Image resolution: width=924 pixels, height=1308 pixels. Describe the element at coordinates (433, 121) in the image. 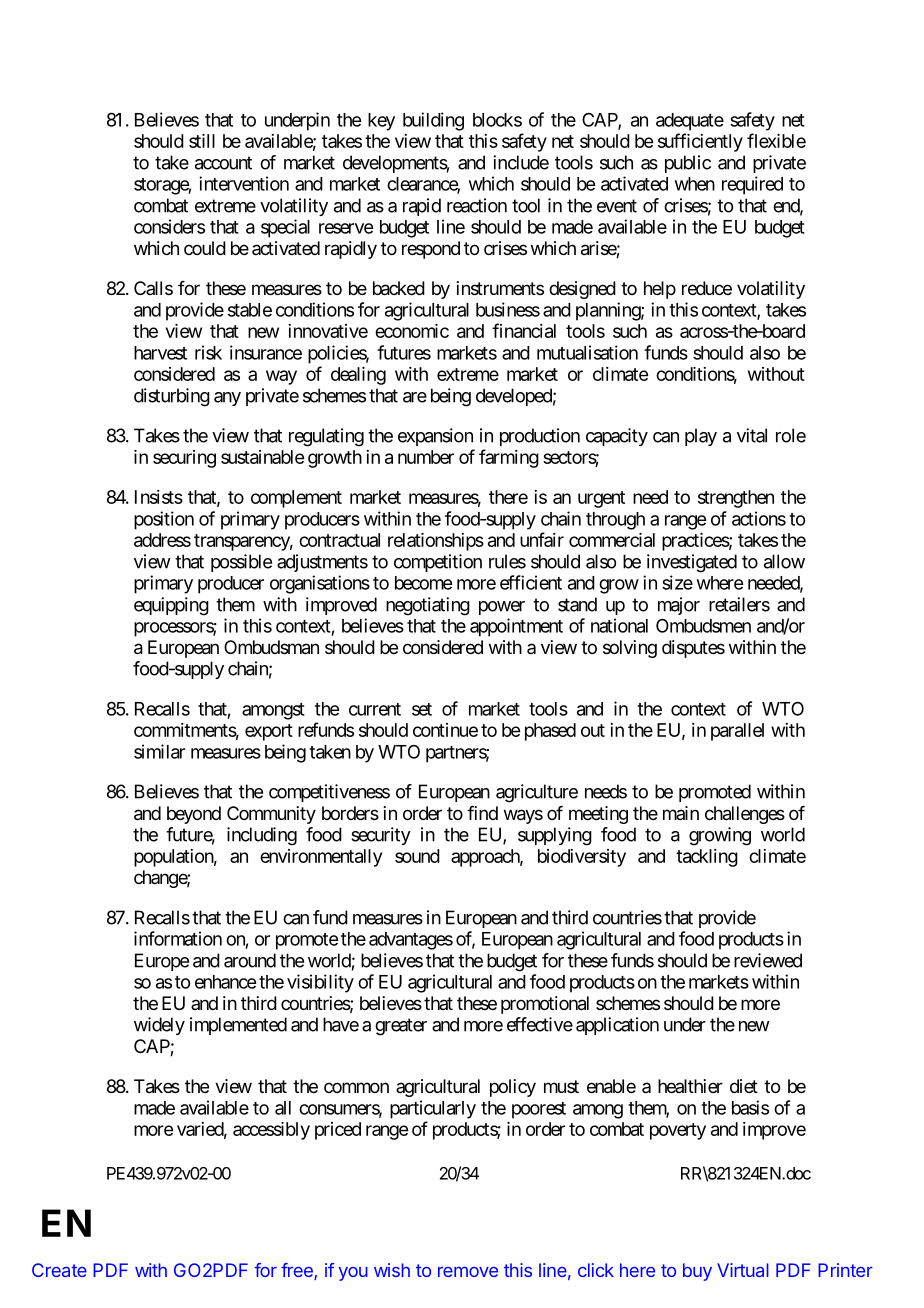

I see `building` at that location.
